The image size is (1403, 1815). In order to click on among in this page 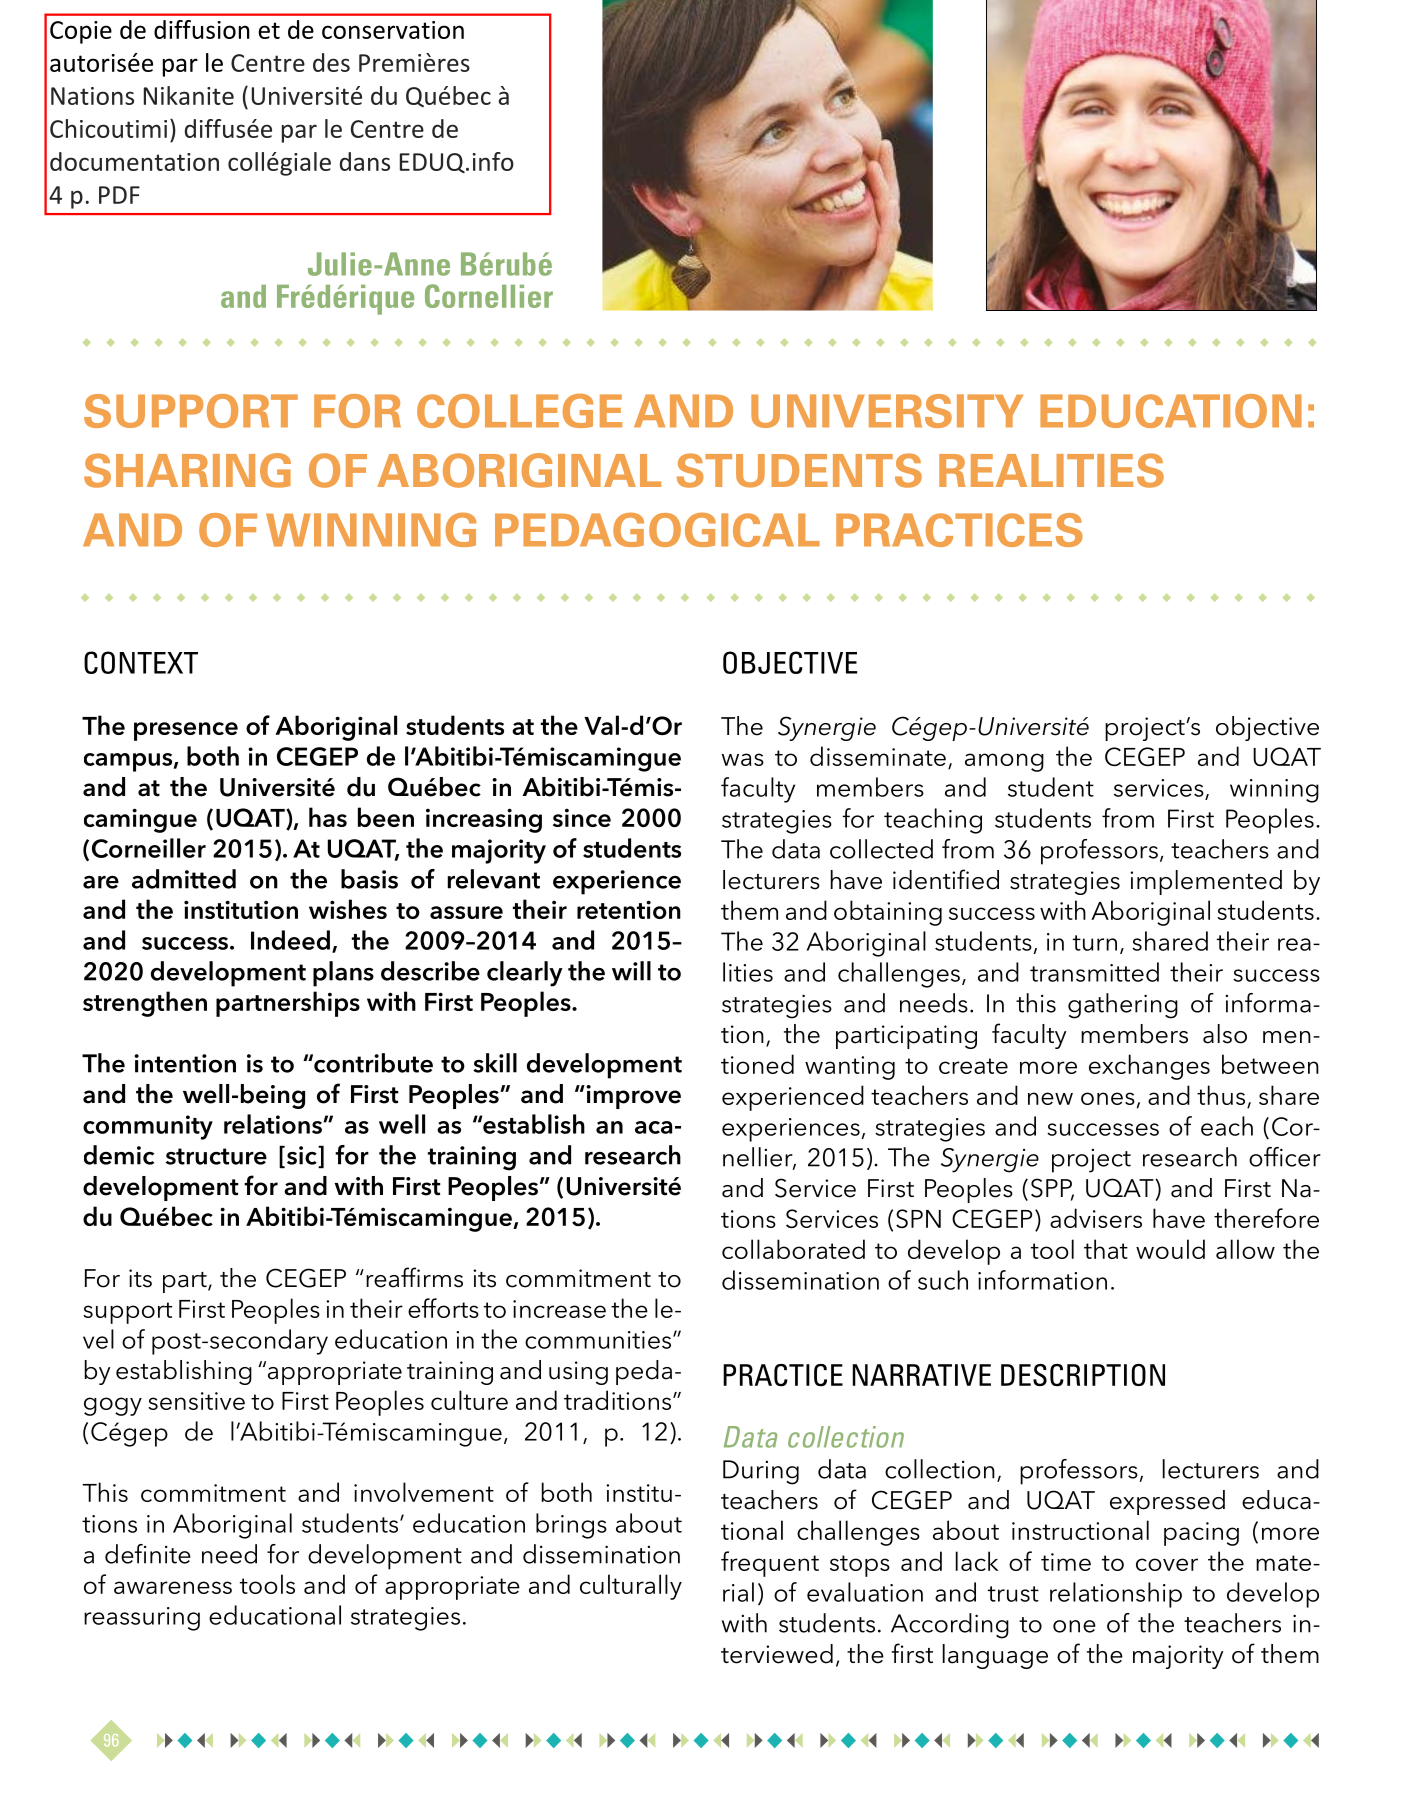, I will do `click(1004, 762)`.
